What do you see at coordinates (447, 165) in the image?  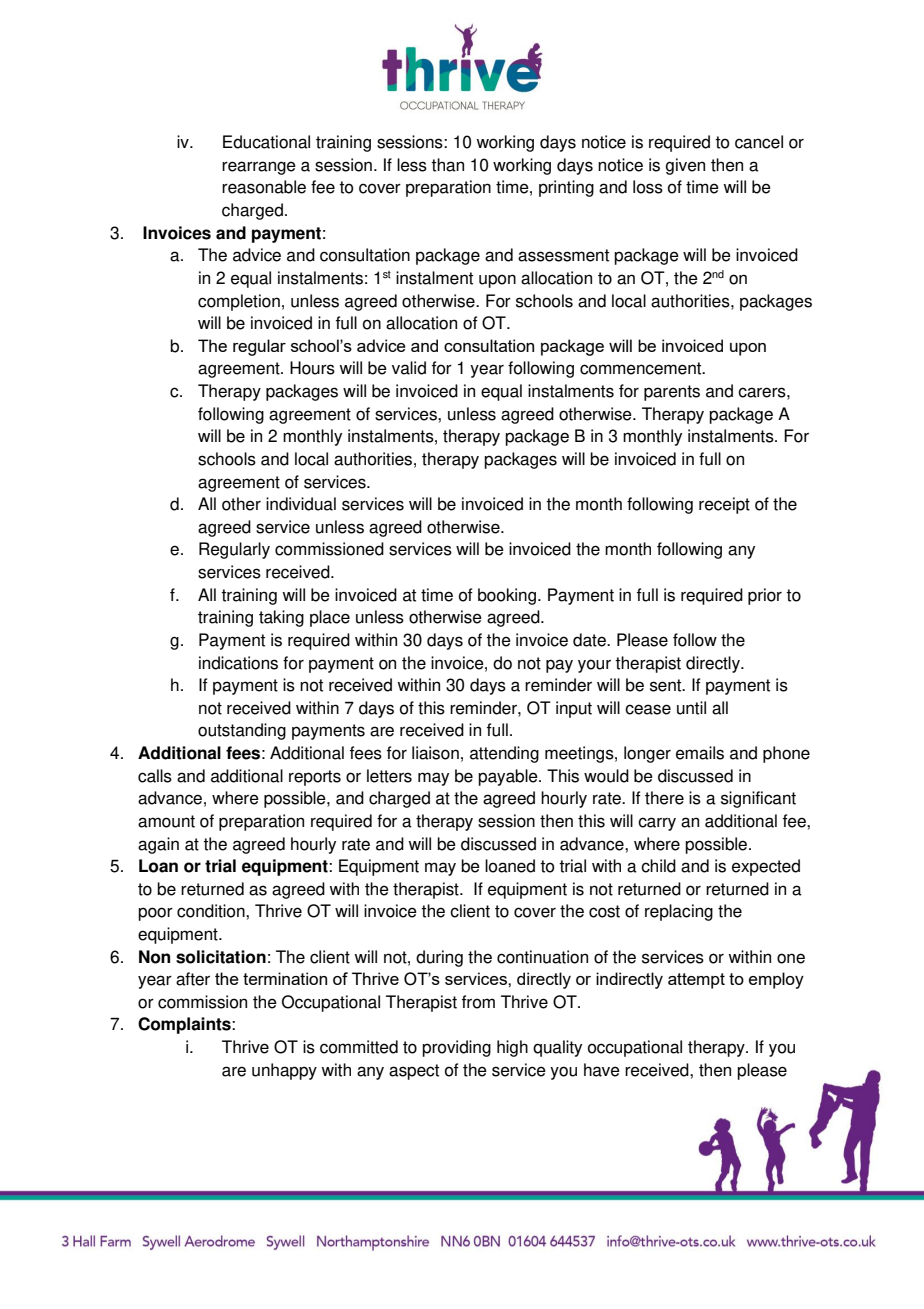 I see `than` at bounding box center [447, 165].
